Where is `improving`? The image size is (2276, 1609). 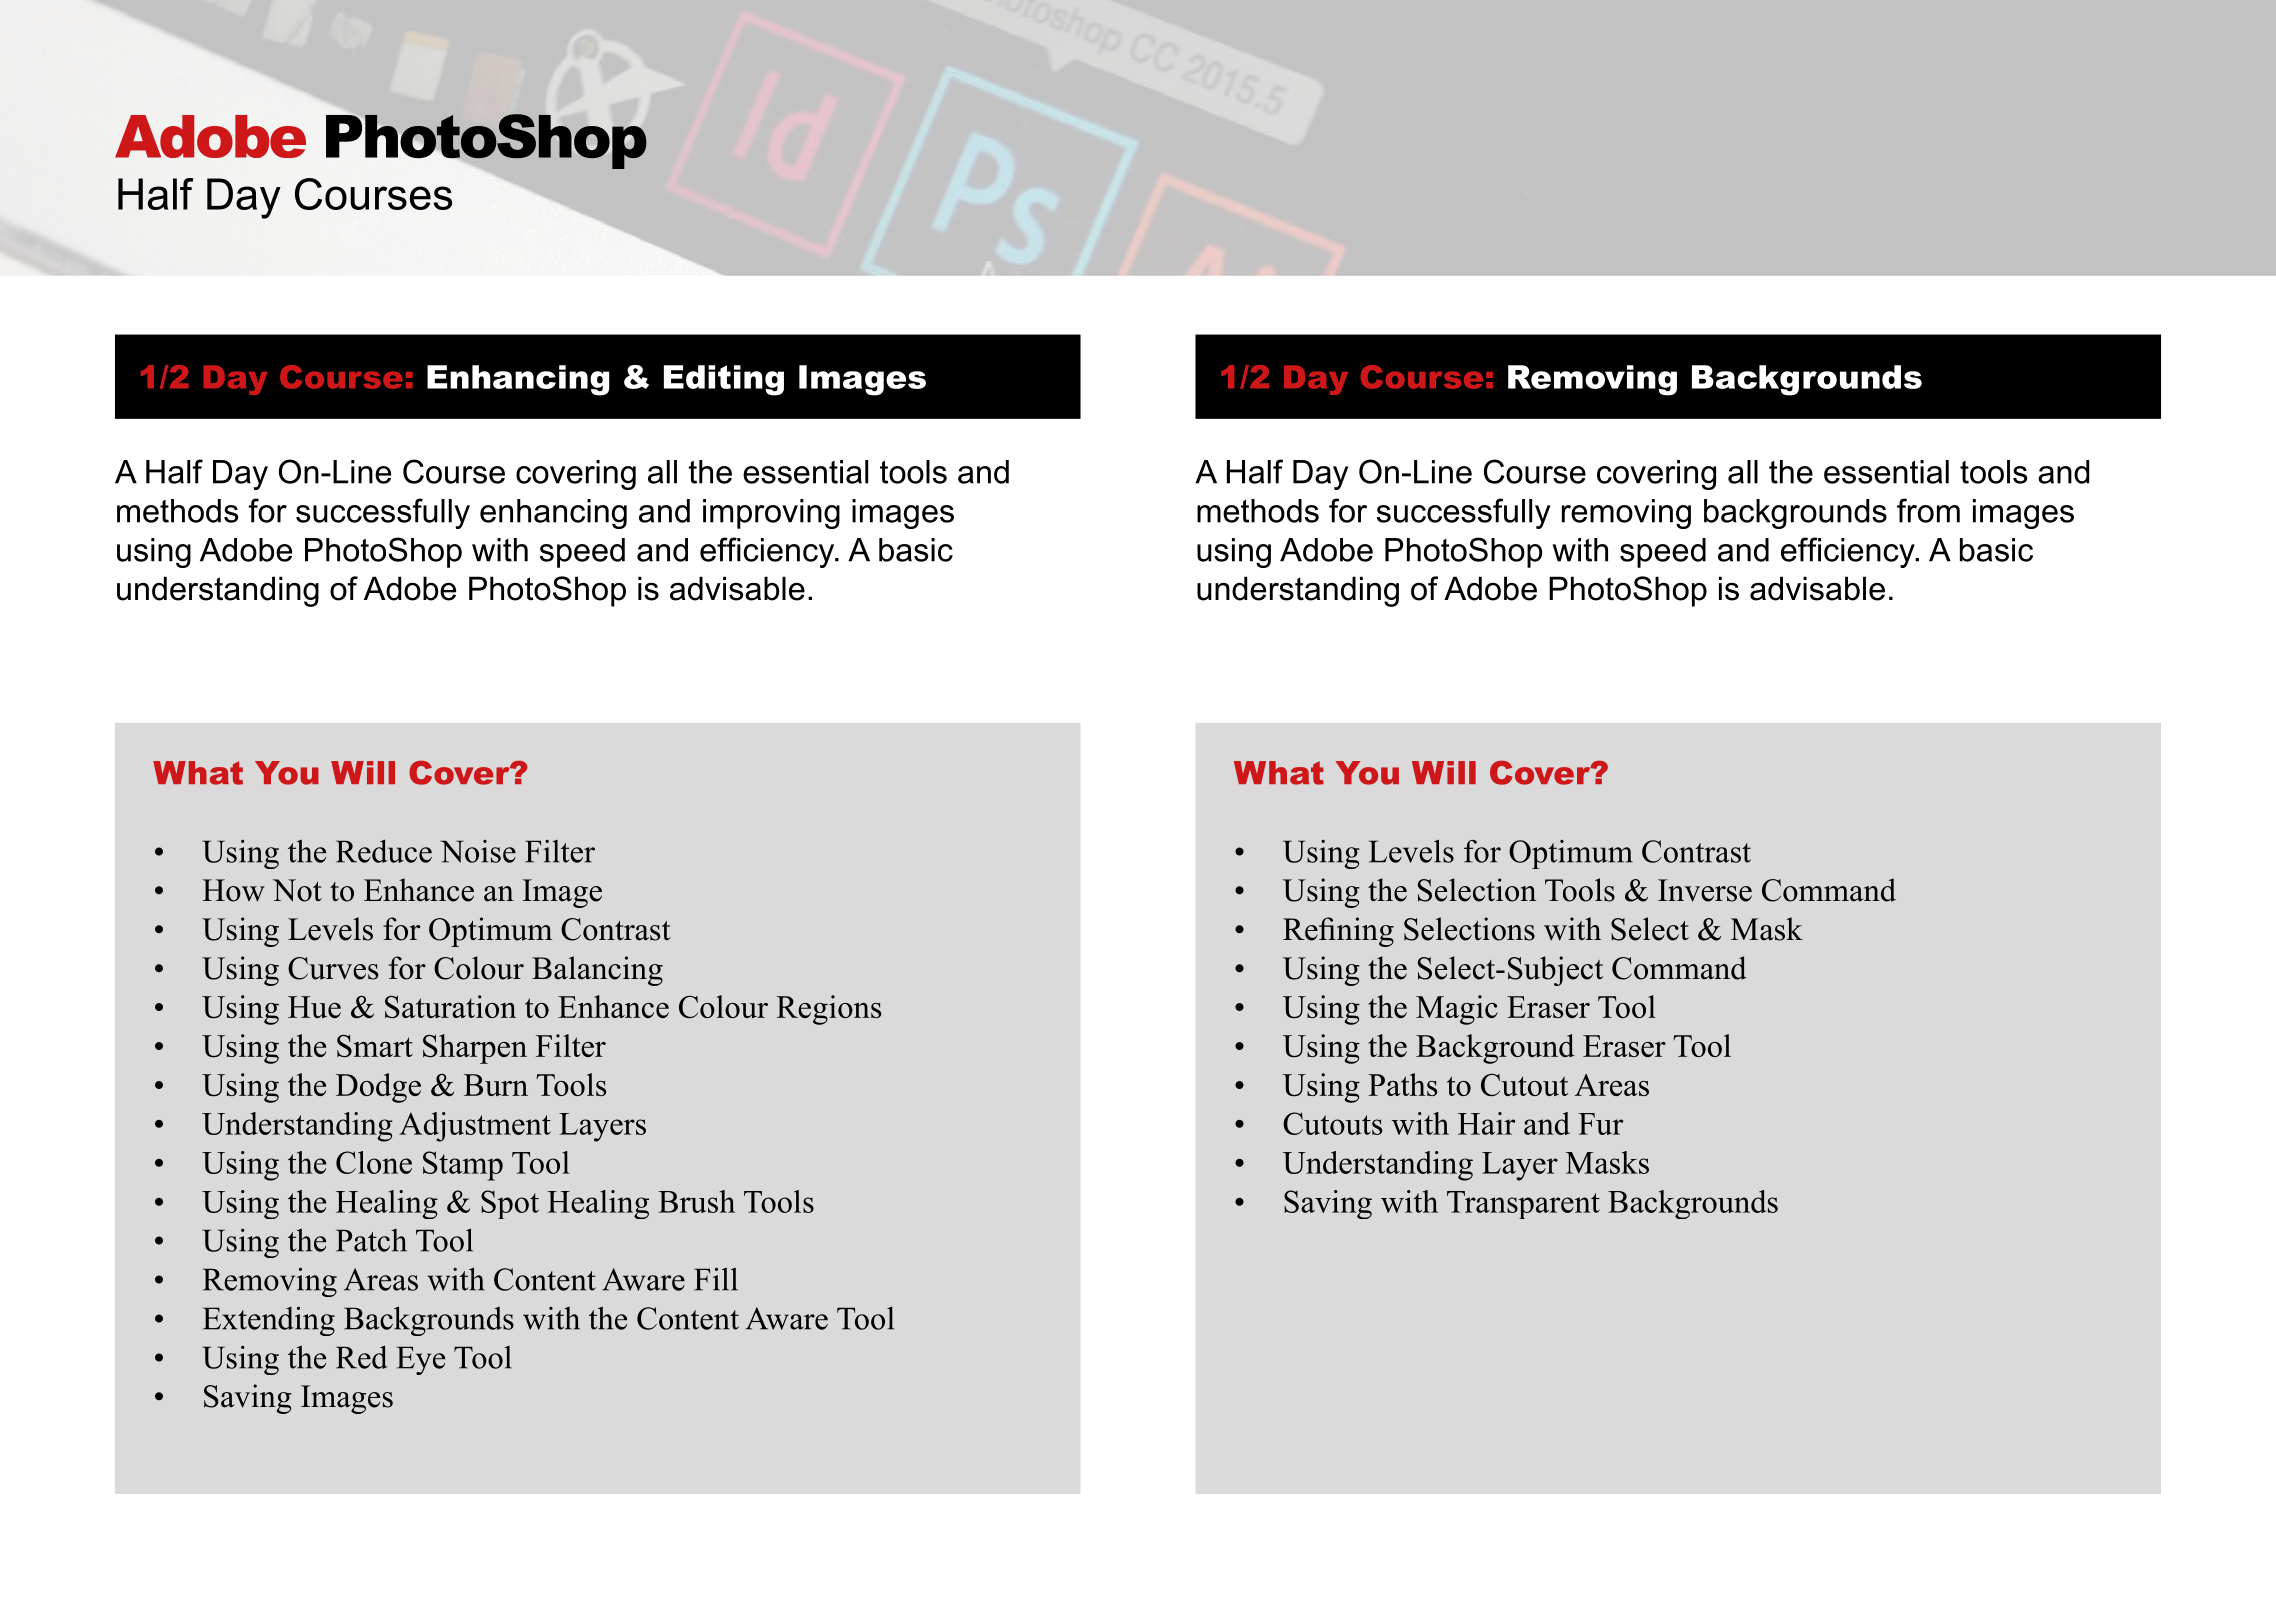 improving is located at coordinates (771, 514).
